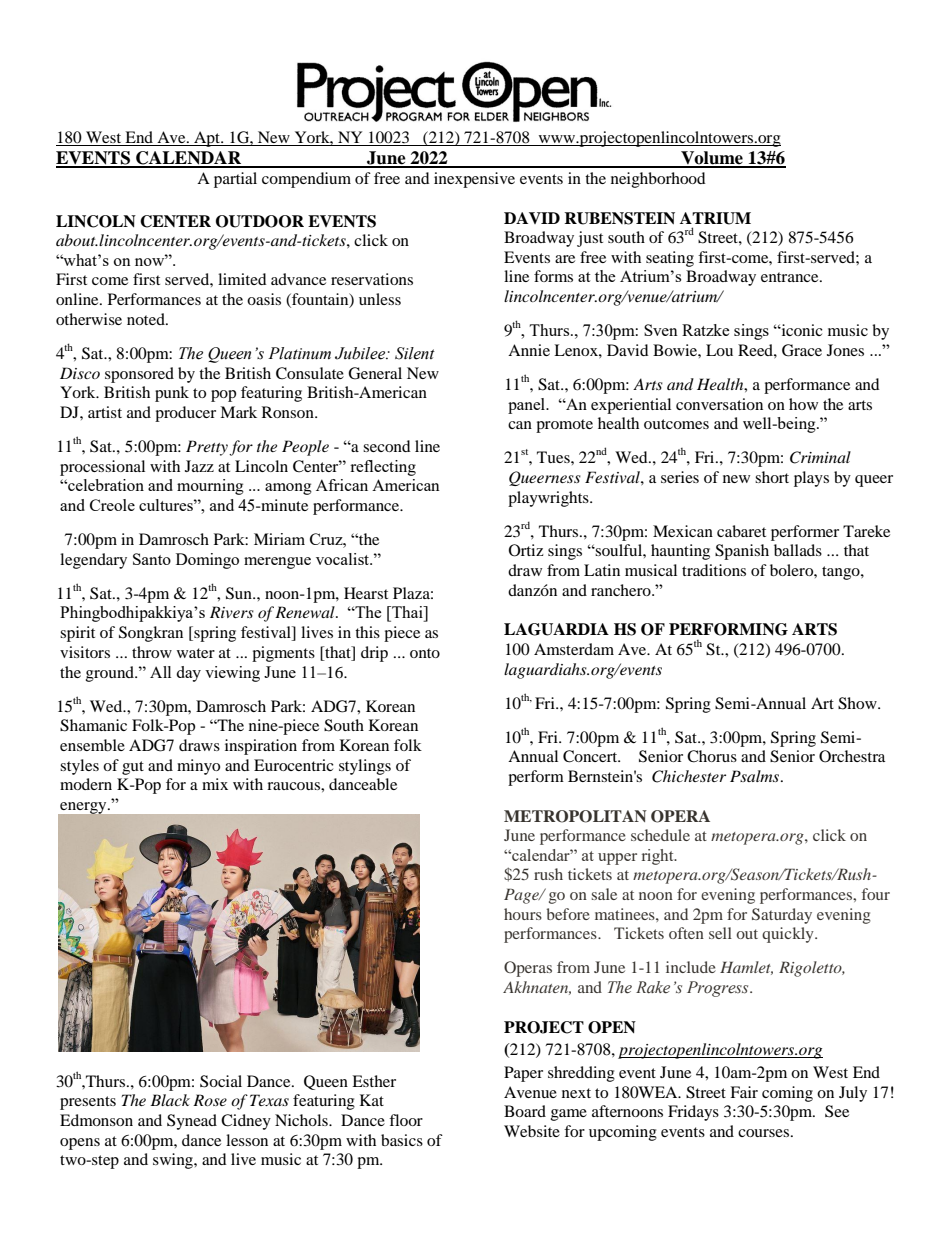 The image size is (952, 1233). I want to click on hours, so click(523, 914).
